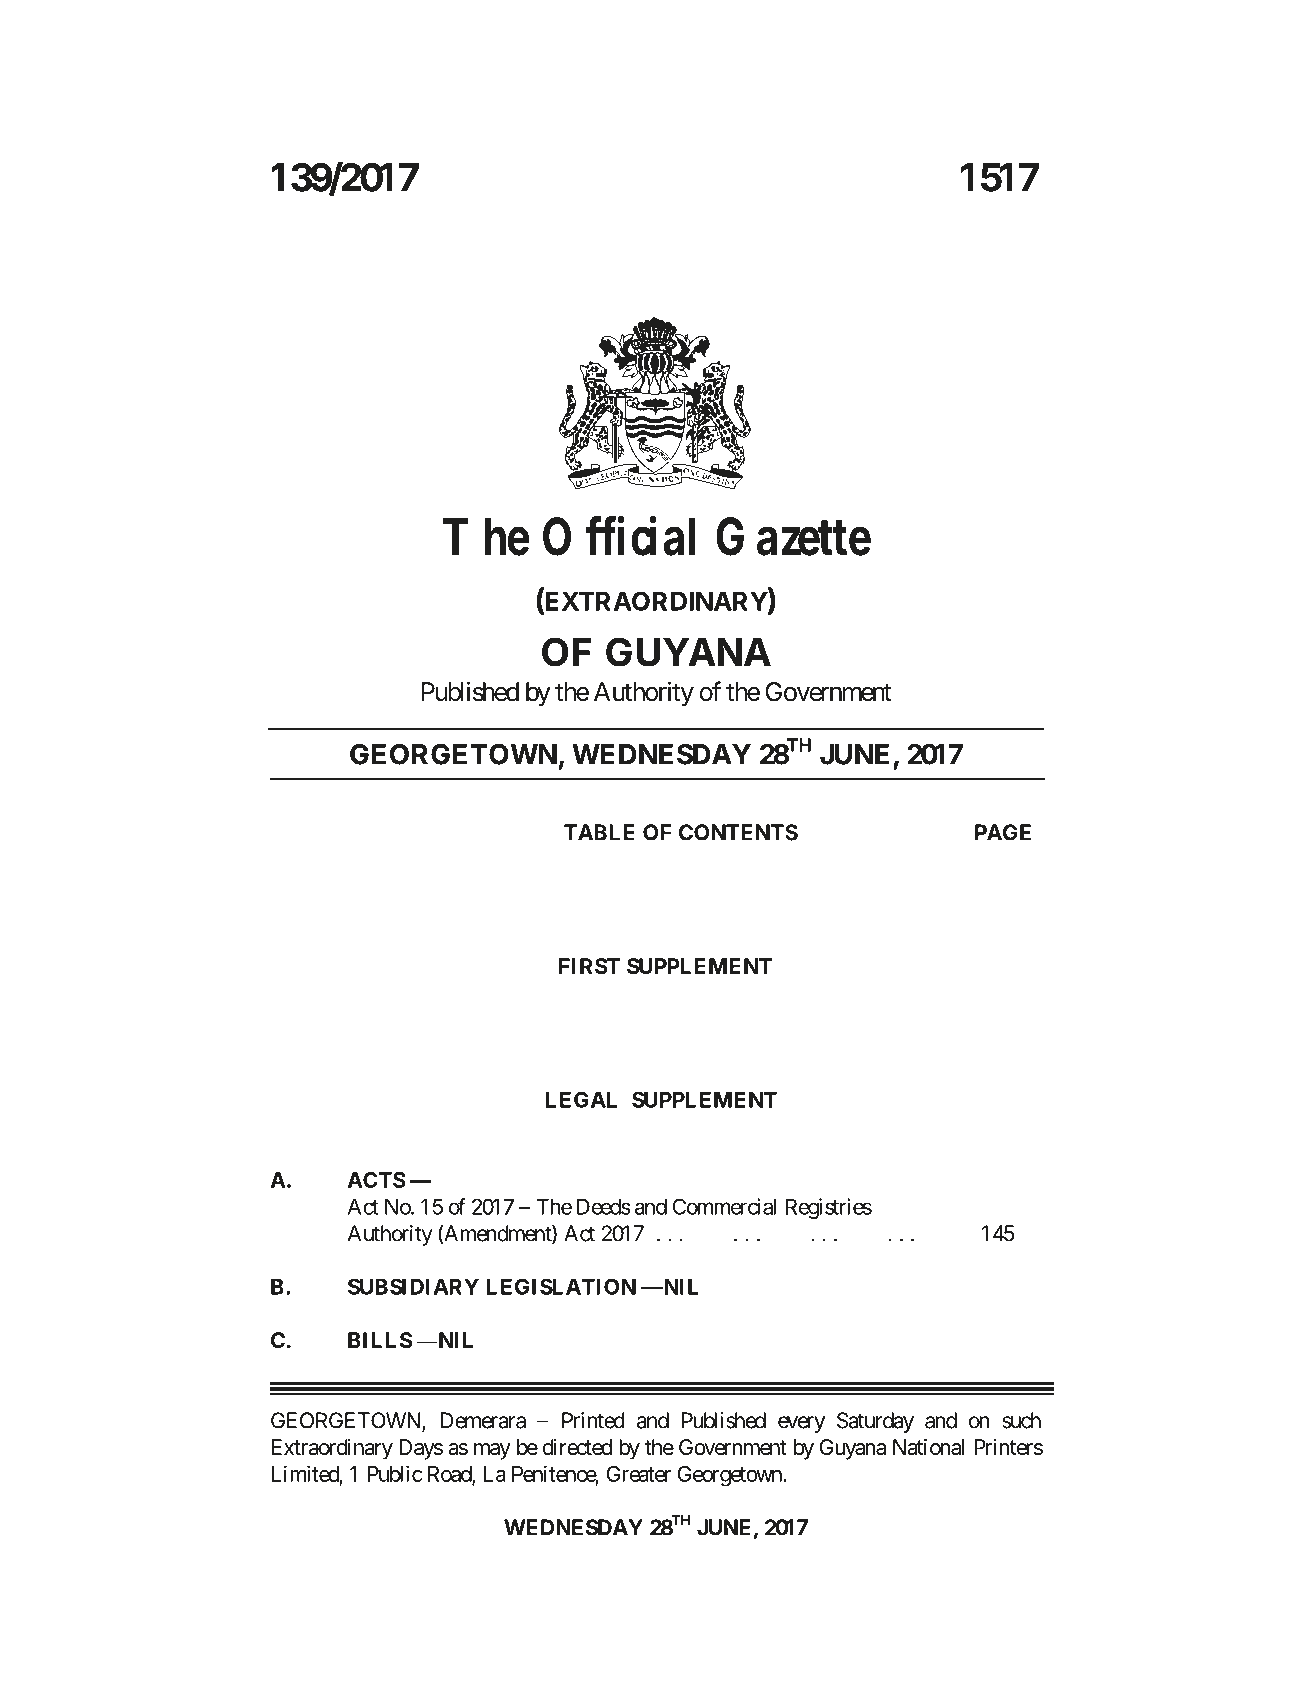 This screenshot has width=1311, height=1696. What do you see at coordinates (928, 1447) in the screenshot?
I see `National` at bounding box center [928, 1447].
